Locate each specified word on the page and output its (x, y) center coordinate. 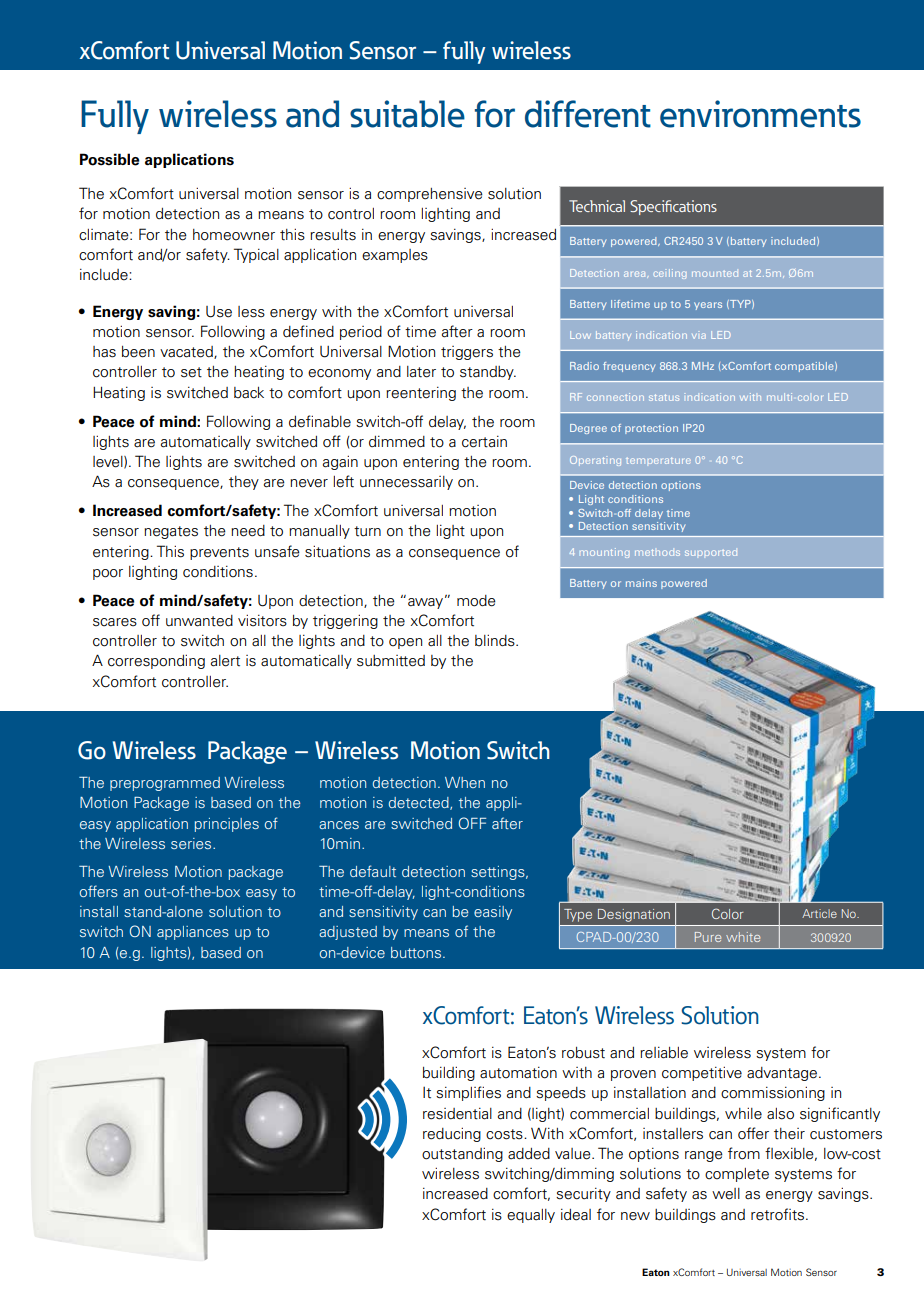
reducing (452, 1134)
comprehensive (430, 195)
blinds (496, 640)
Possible (110, 159)
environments (760, 114)
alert (225, 661)
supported (711, 553)
